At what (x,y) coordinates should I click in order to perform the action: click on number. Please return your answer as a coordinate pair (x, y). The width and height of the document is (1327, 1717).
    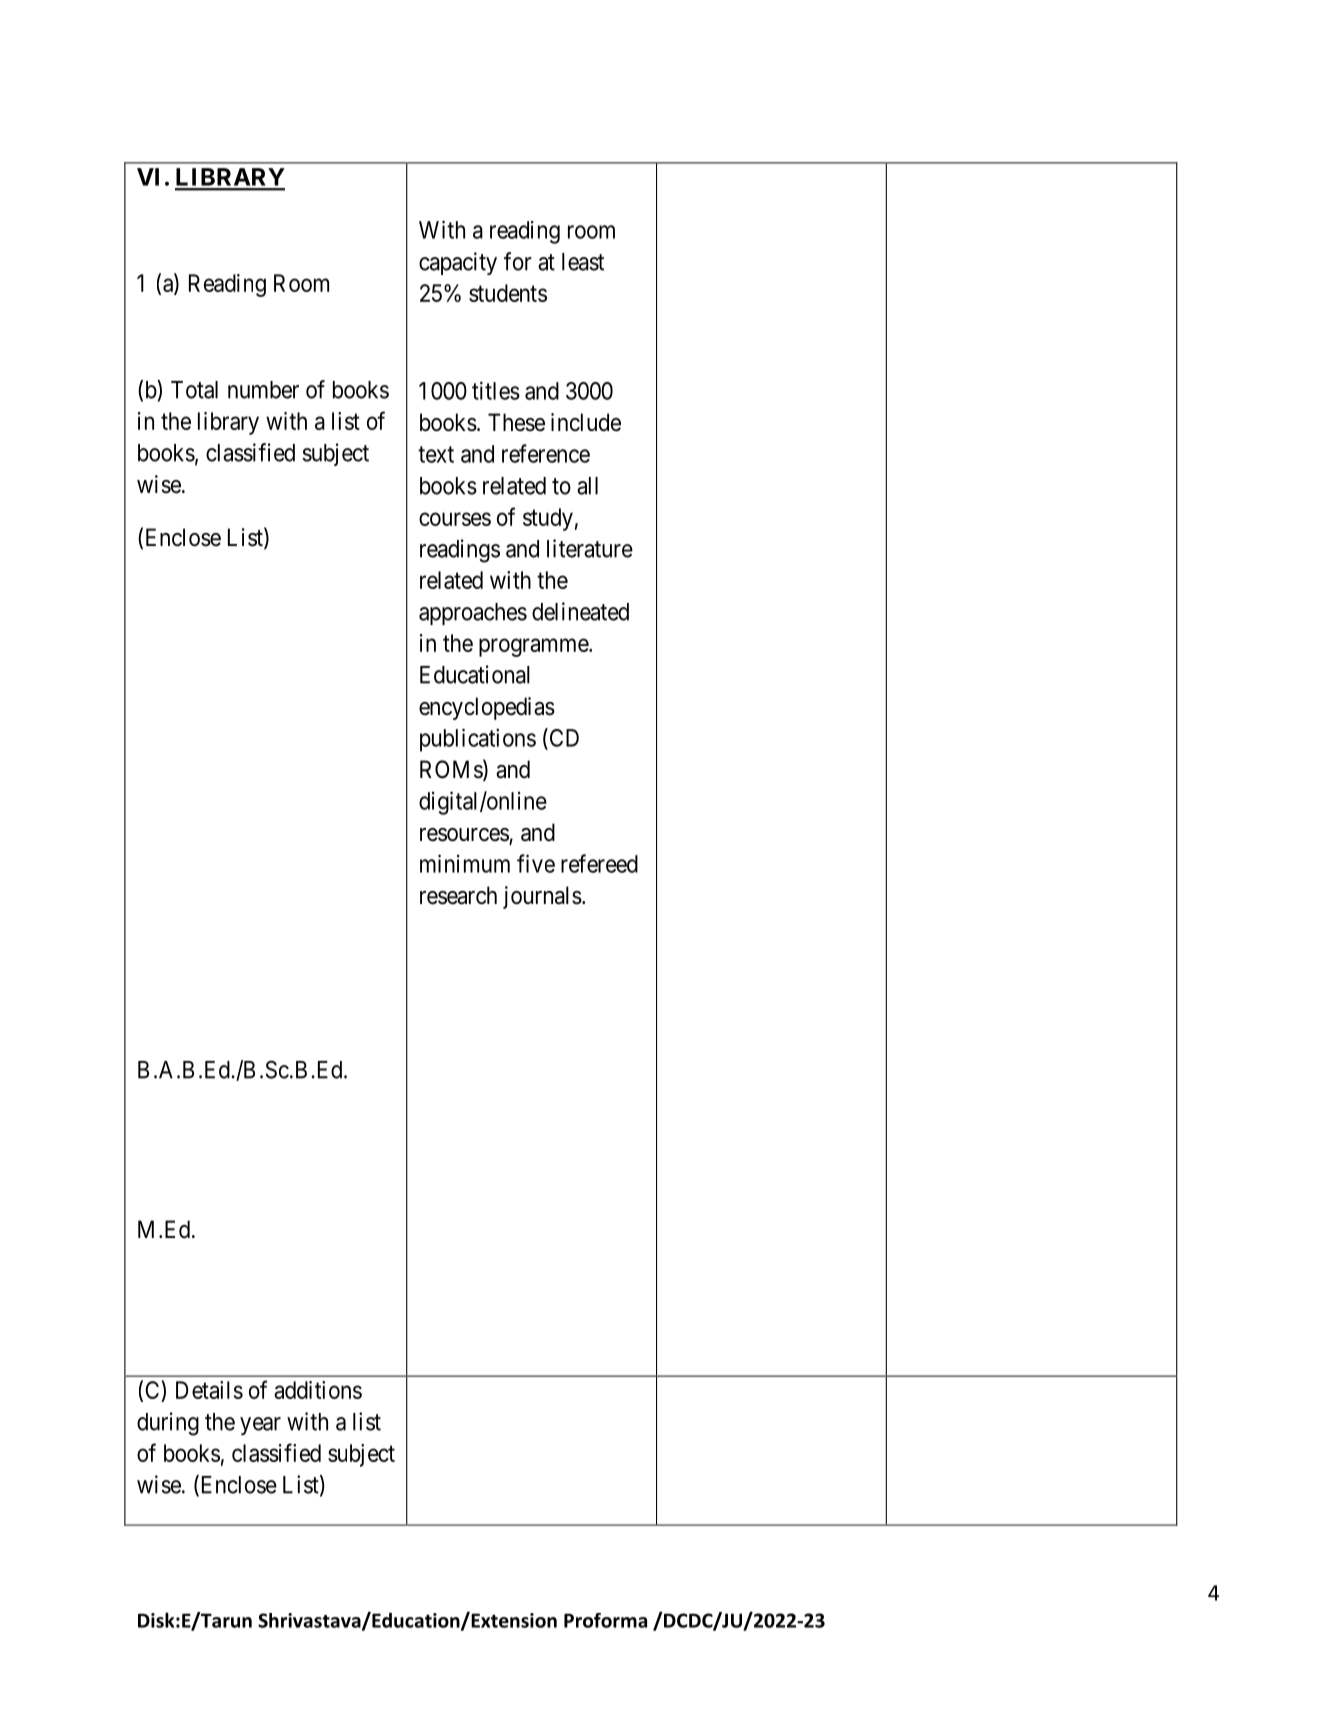
    Looking at the image, I should click on (263, 390).
